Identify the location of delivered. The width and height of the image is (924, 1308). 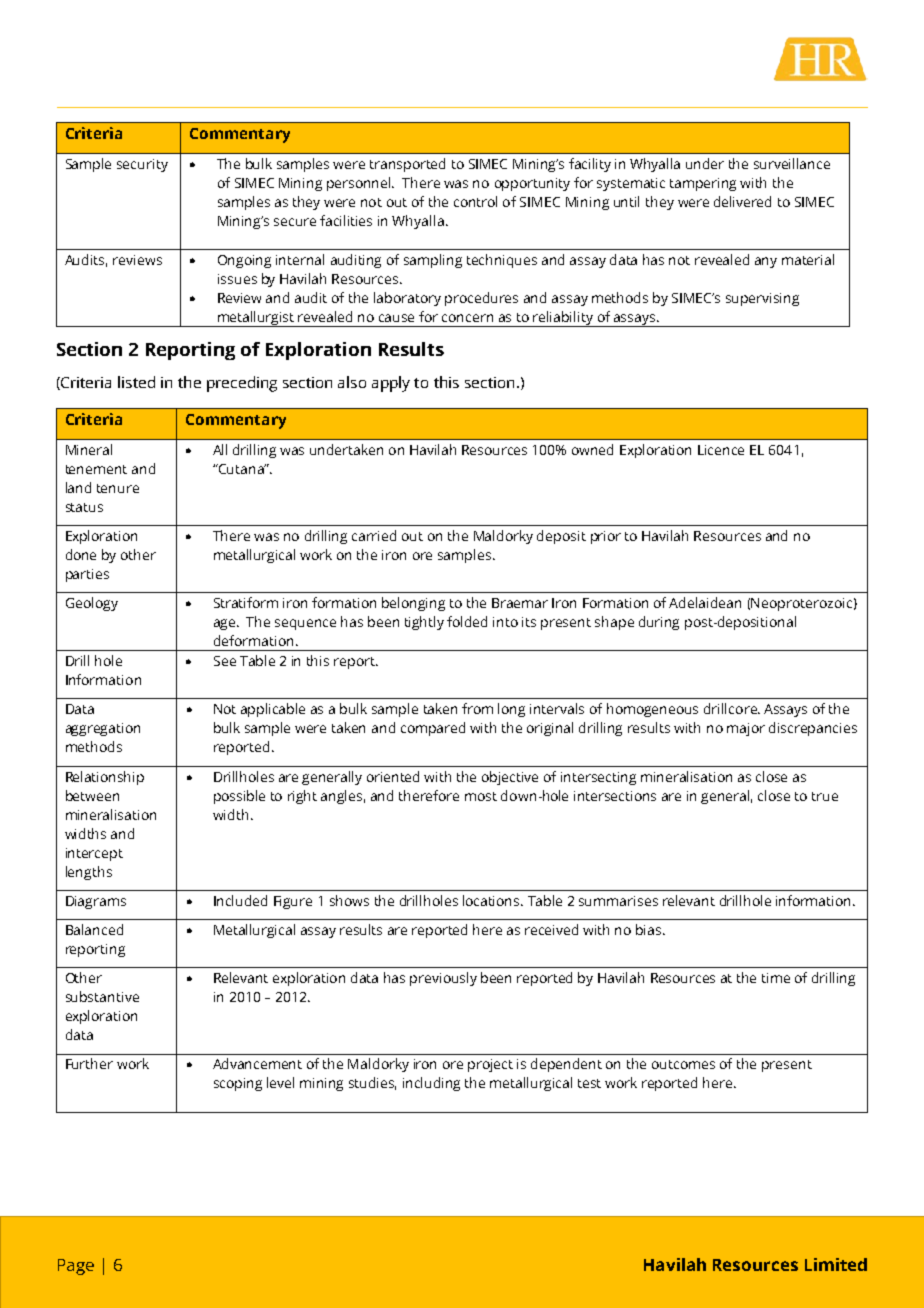
(742, 201).
